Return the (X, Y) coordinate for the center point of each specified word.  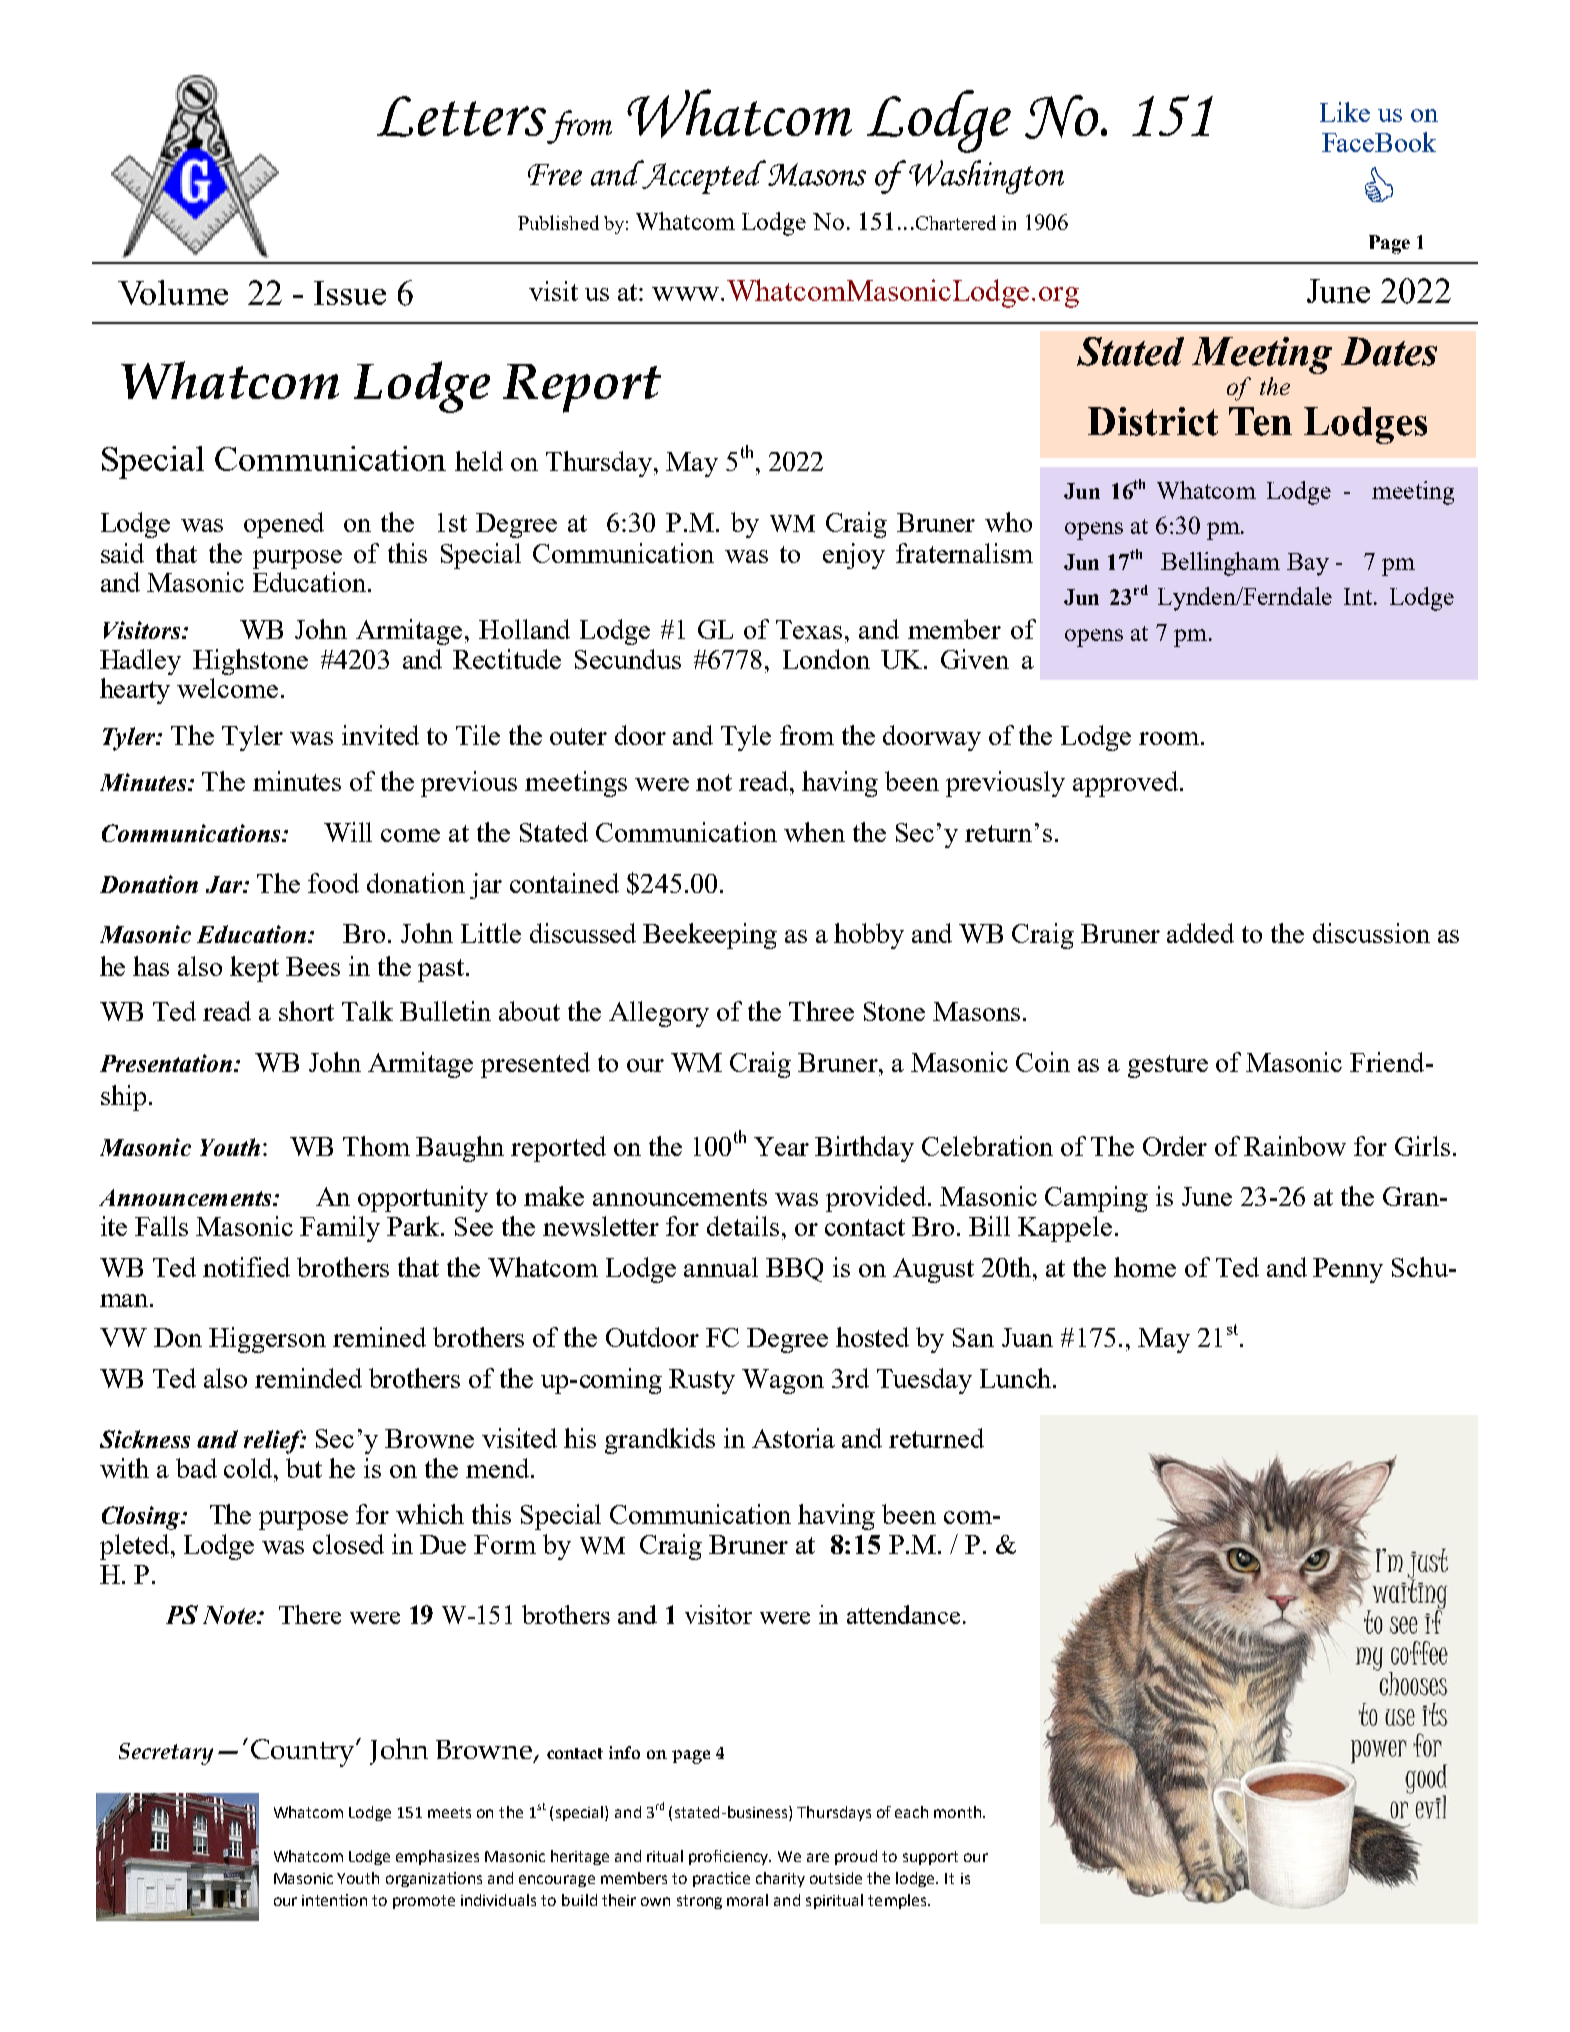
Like (1345, 112)
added (1200, 933)
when (814, 832)
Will (348, 832)
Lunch (1015, 1378)
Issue (350, 293)
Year (781, 1146)
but (304, 1468)
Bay (1308, 564)
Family (340, 1229)
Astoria (793, 1438)
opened (284, 525)
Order (1175, 1146)
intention (334, 1900)
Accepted (703, 177)
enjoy (854, 556)
